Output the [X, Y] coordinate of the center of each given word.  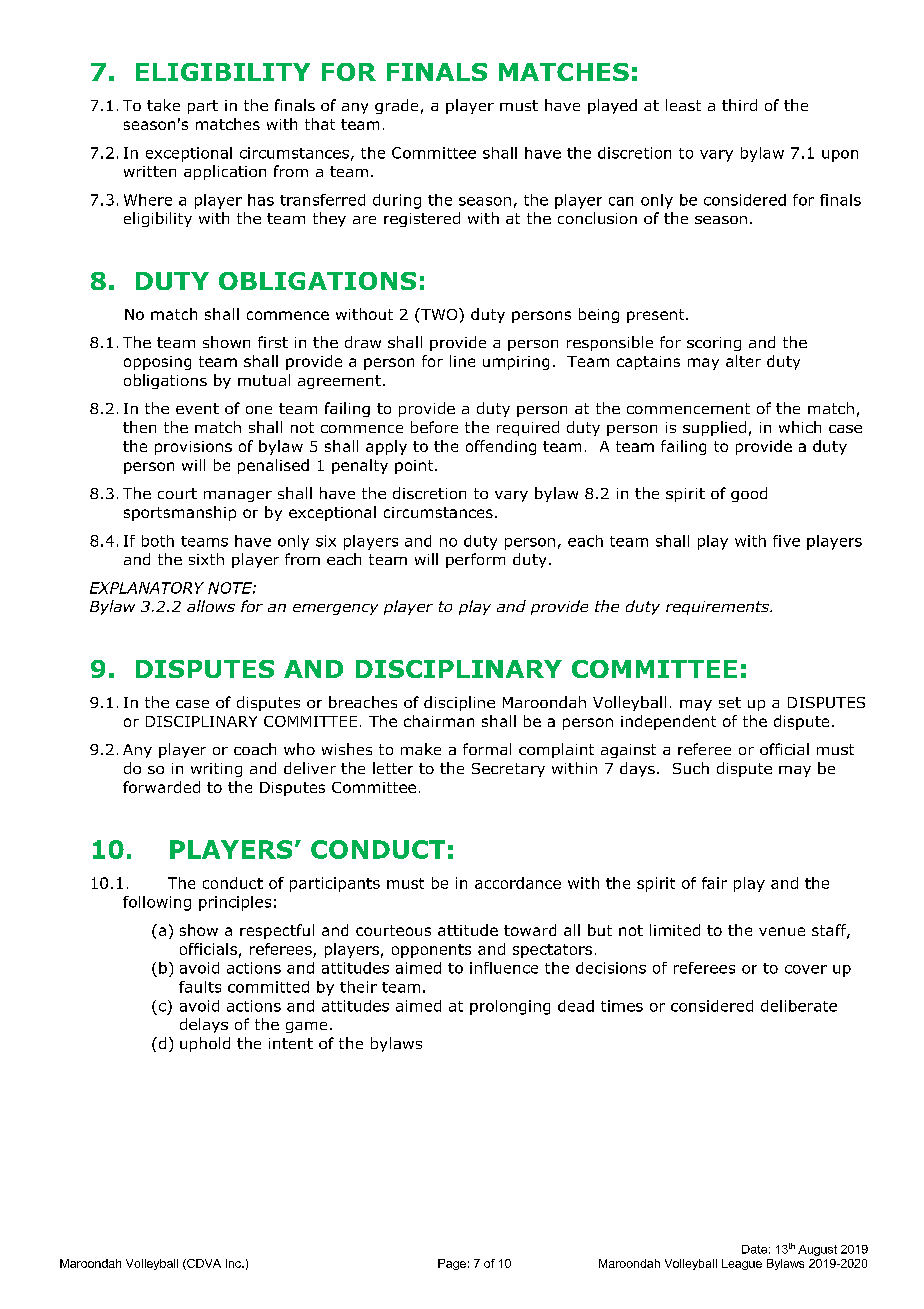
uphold [205, 1044]
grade [396, 106]
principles [235, 903]
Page [452, 1264]
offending [501, 447]
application [225, 172]
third [739, 105]
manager [238, 496]
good [749, 494]
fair [714, 883]
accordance [518, 883]
